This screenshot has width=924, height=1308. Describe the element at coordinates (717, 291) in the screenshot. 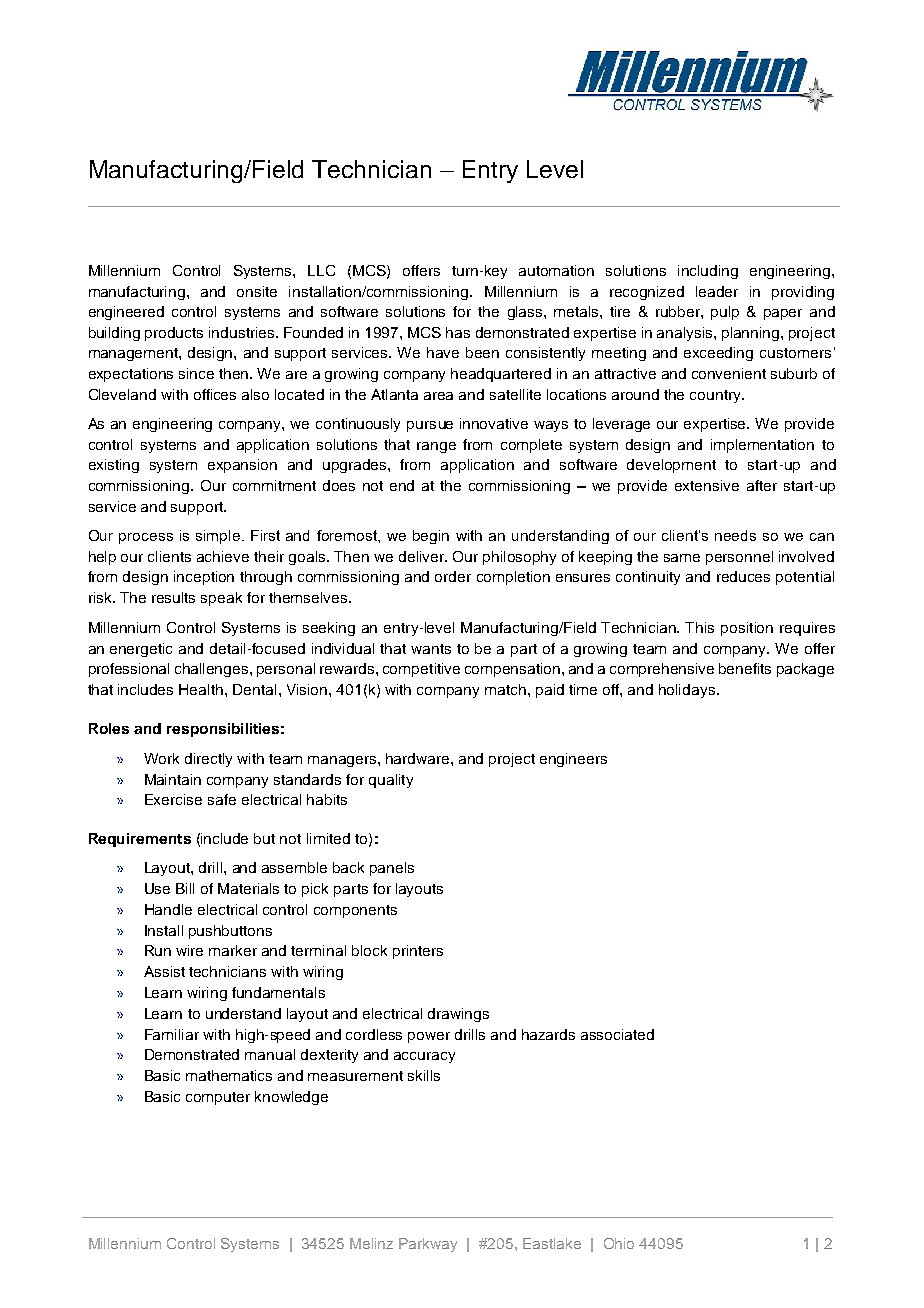

I see `leader` at that location.
